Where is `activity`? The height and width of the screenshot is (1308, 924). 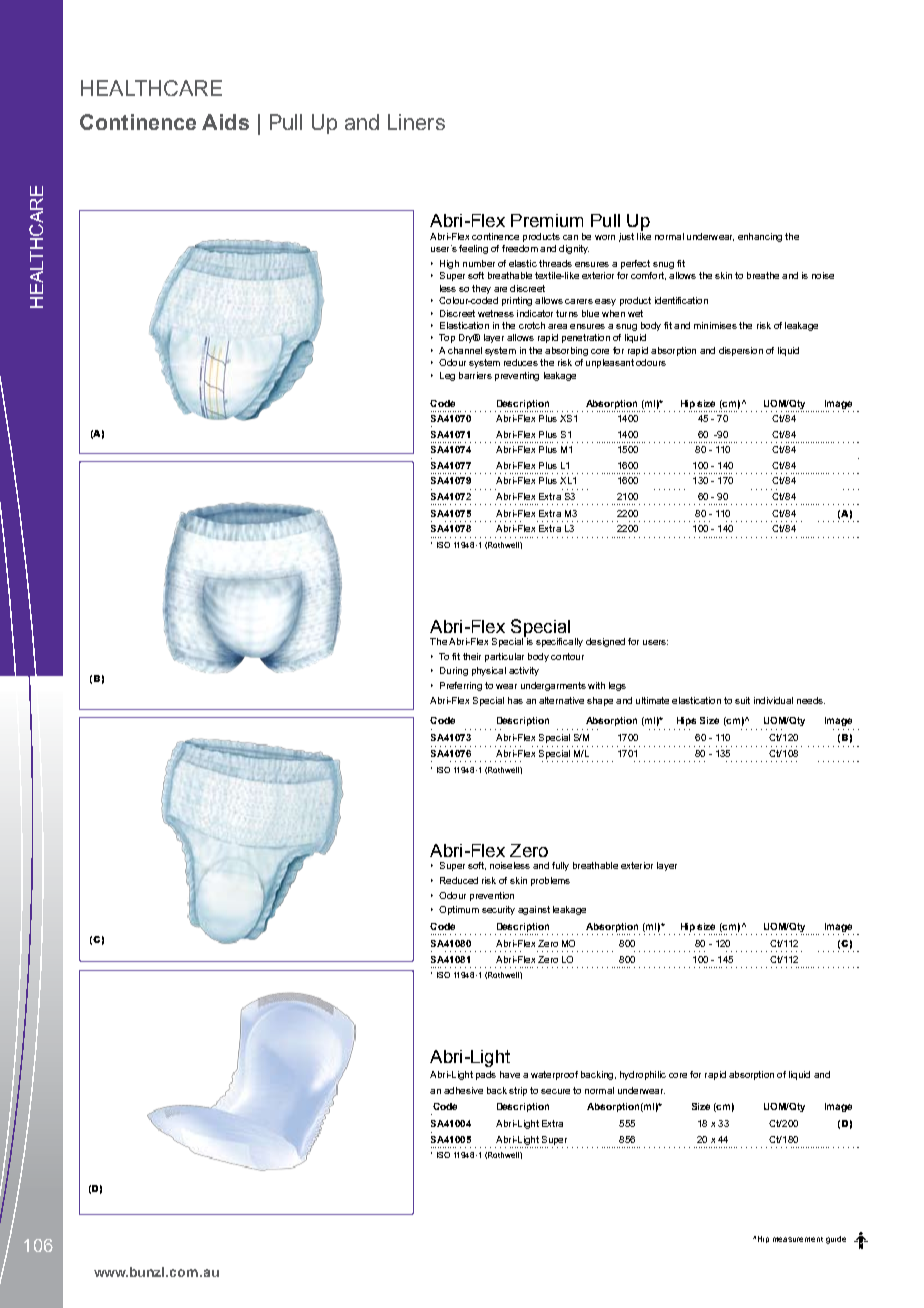 activity is located at coordinates (524, 671).
